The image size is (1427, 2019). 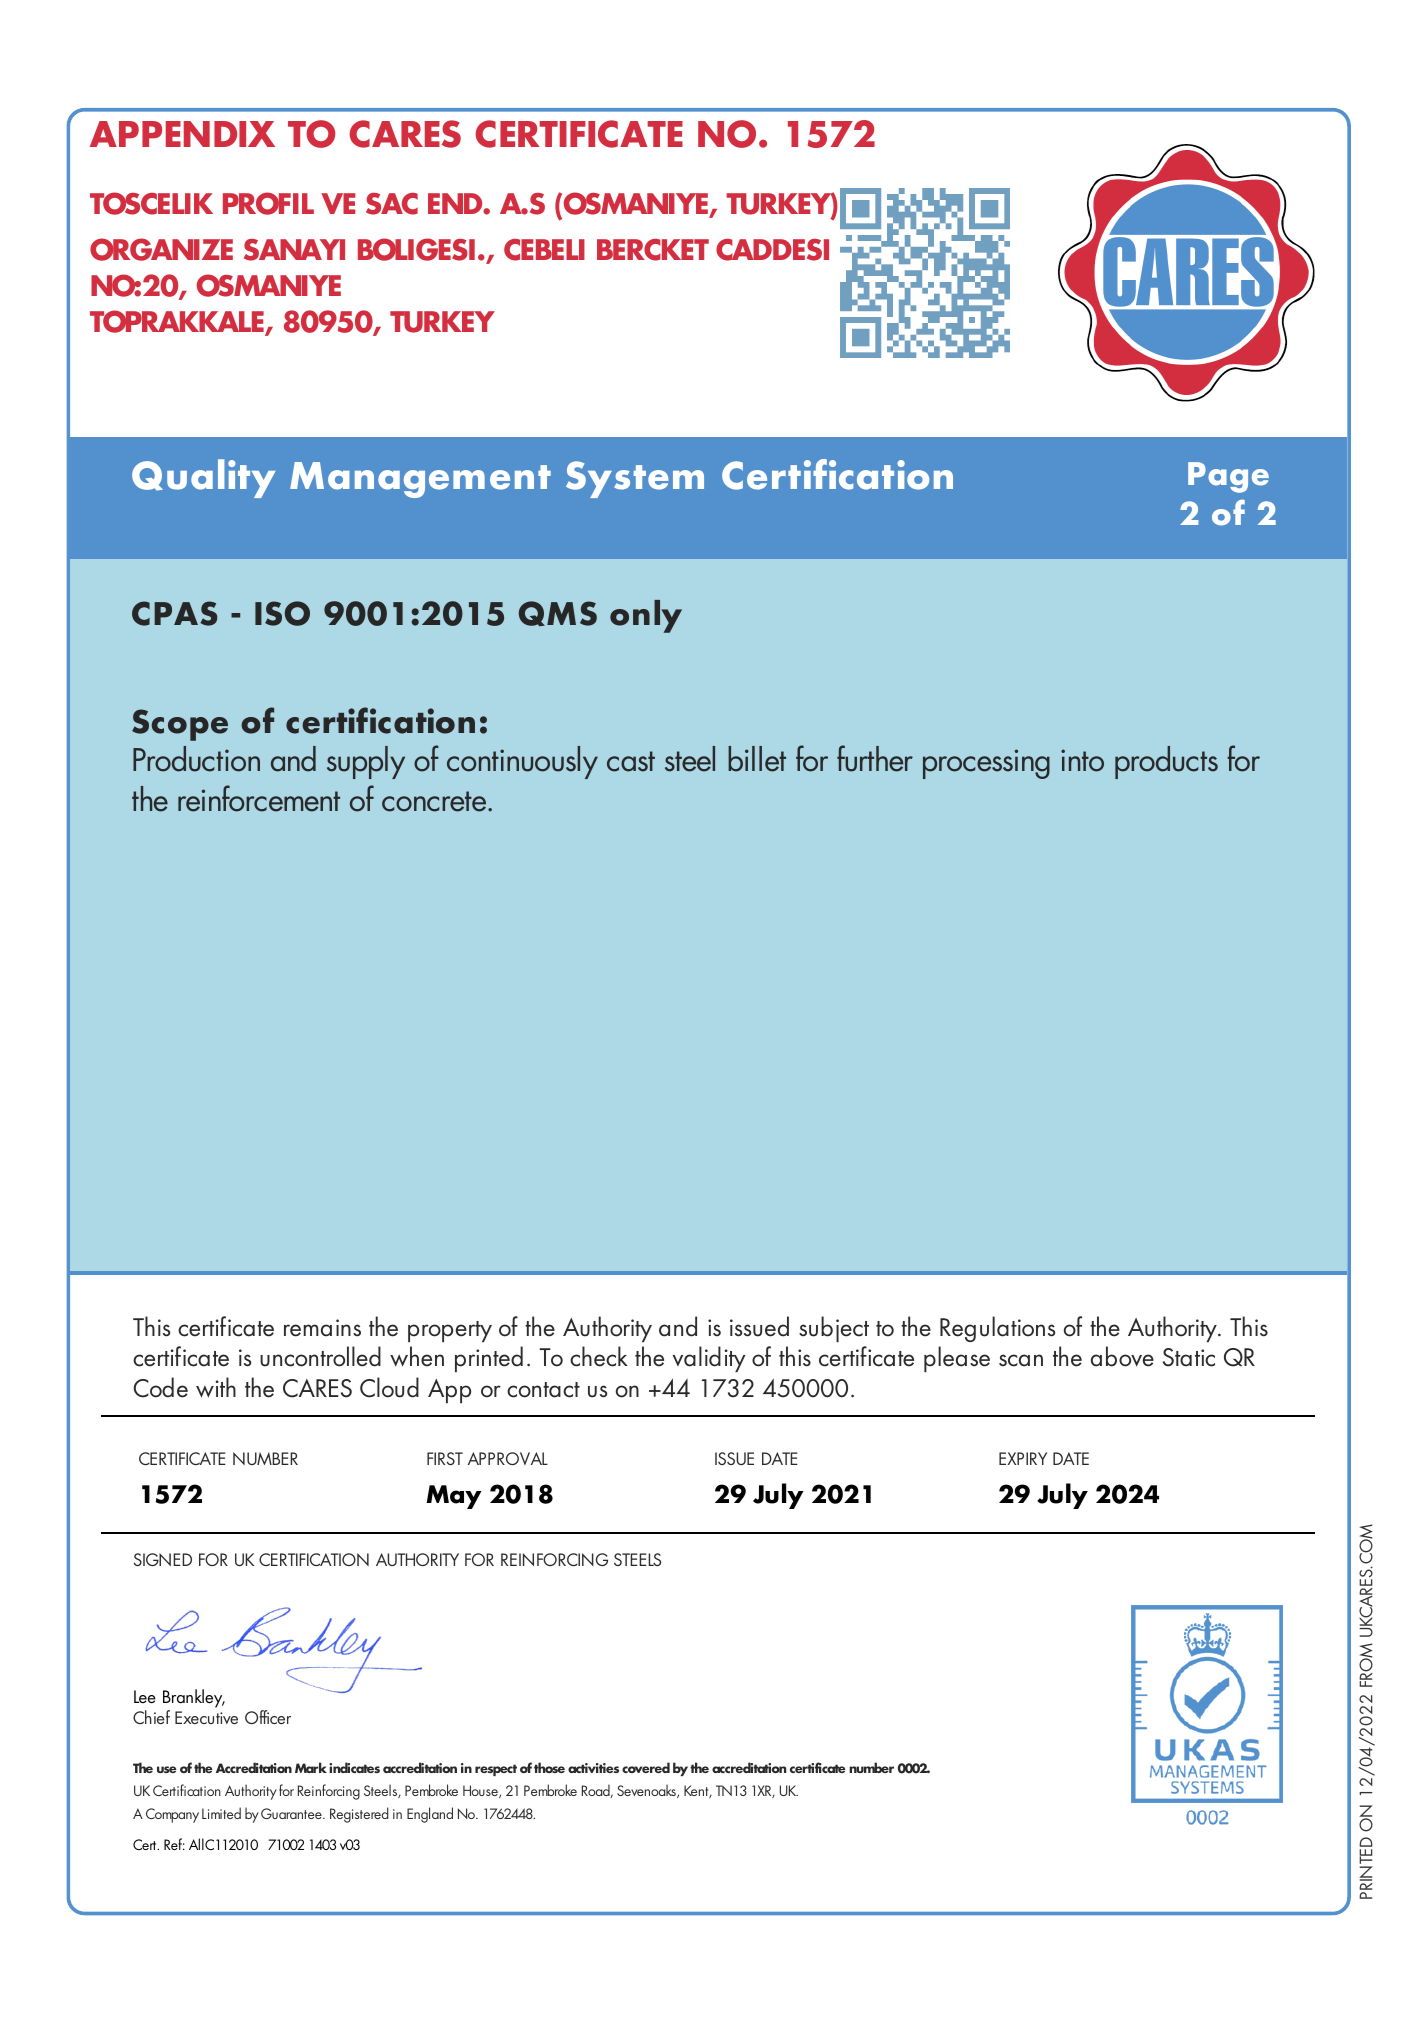 I want to click on validity, so click(x=708, y=1359).
